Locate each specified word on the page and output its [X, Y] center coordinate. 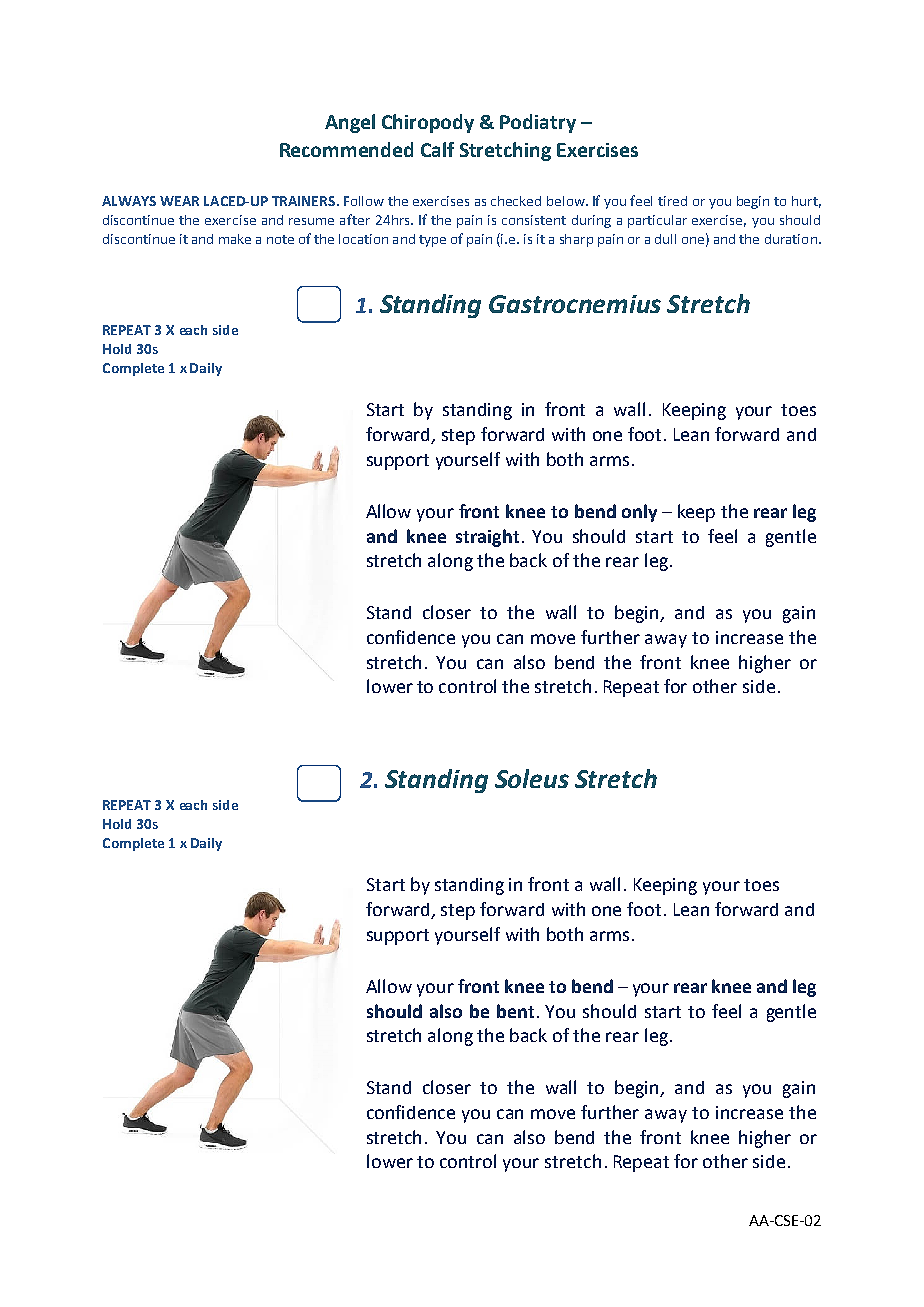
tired [672, 201]
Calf [437, 149]
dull [665, 239]
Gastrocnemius [575, 304]
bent [515, 1011]
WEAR [179, 201]
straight [487, 538]
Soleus [532, 778]
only [639, 513]
